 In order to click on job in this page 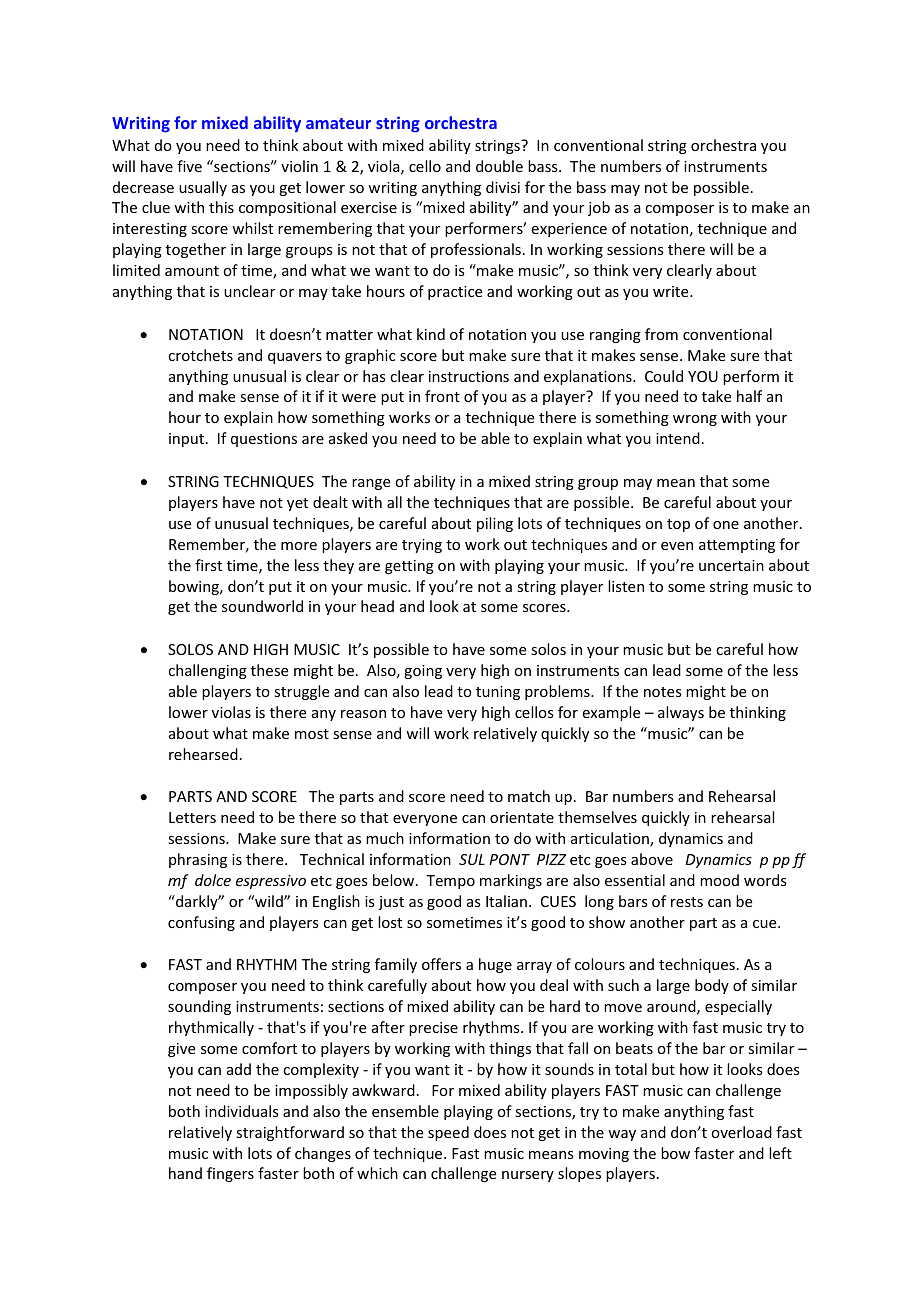, I will do `click(599, 208)`.
